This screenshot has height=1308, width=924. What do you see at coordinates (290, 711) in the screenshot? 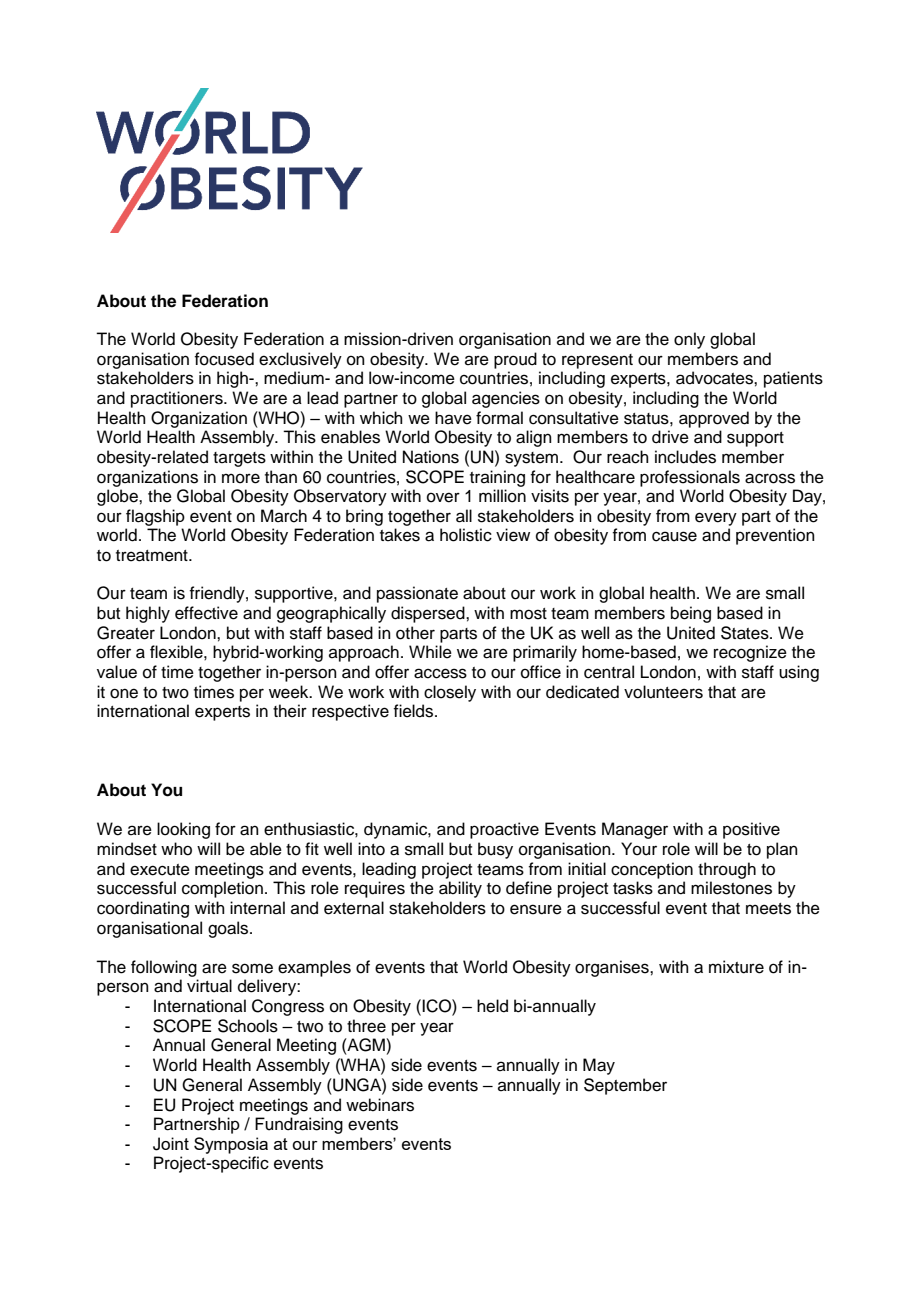
I see `their` at bounding box center [290, 711].
